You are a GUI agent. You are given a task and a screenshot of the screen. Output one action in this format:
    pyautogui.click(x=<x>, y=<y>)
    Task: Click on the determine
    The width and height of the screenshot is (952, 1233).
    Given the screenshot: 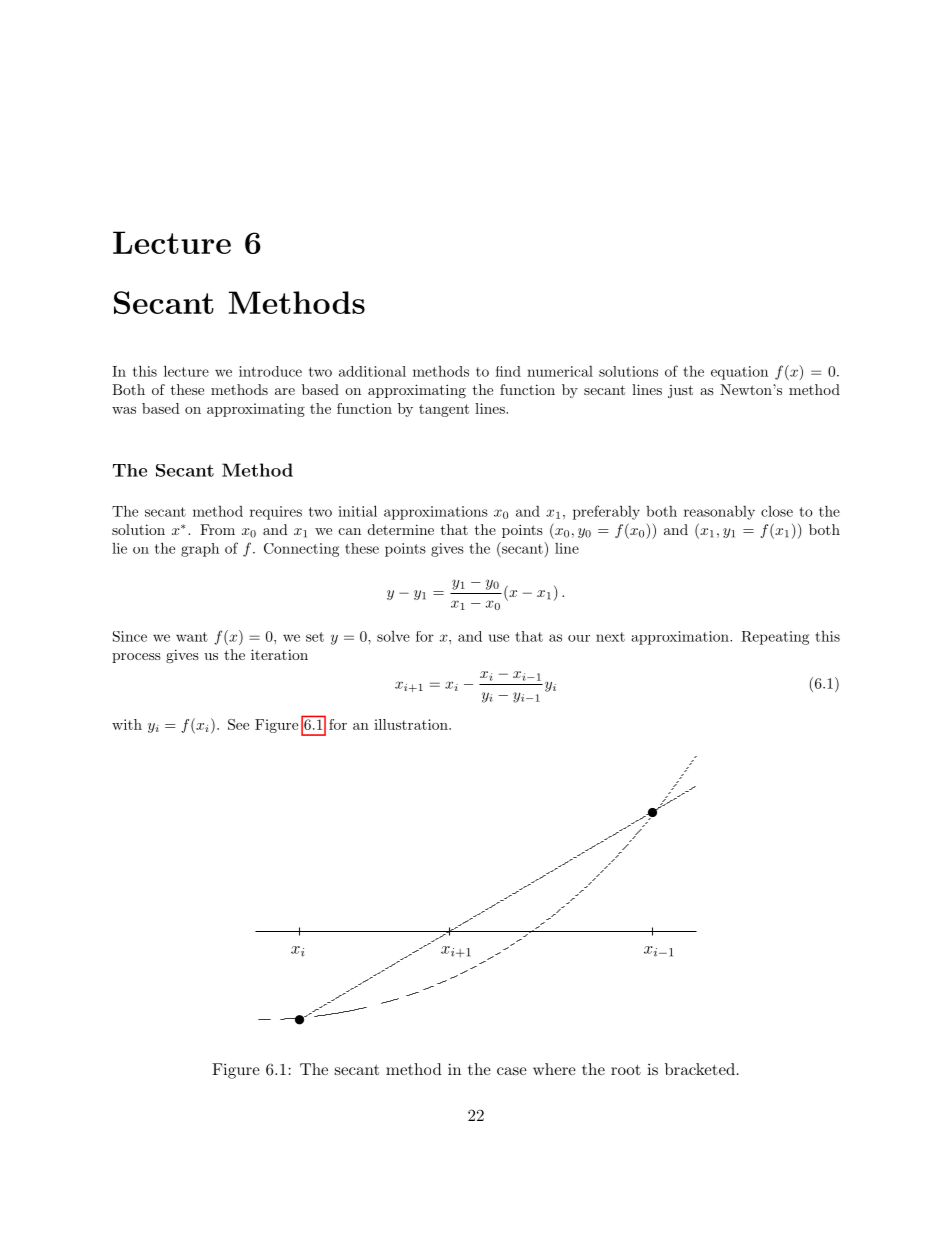 What is the action you would take?
    pyautogui.click(x=401, y=529)
